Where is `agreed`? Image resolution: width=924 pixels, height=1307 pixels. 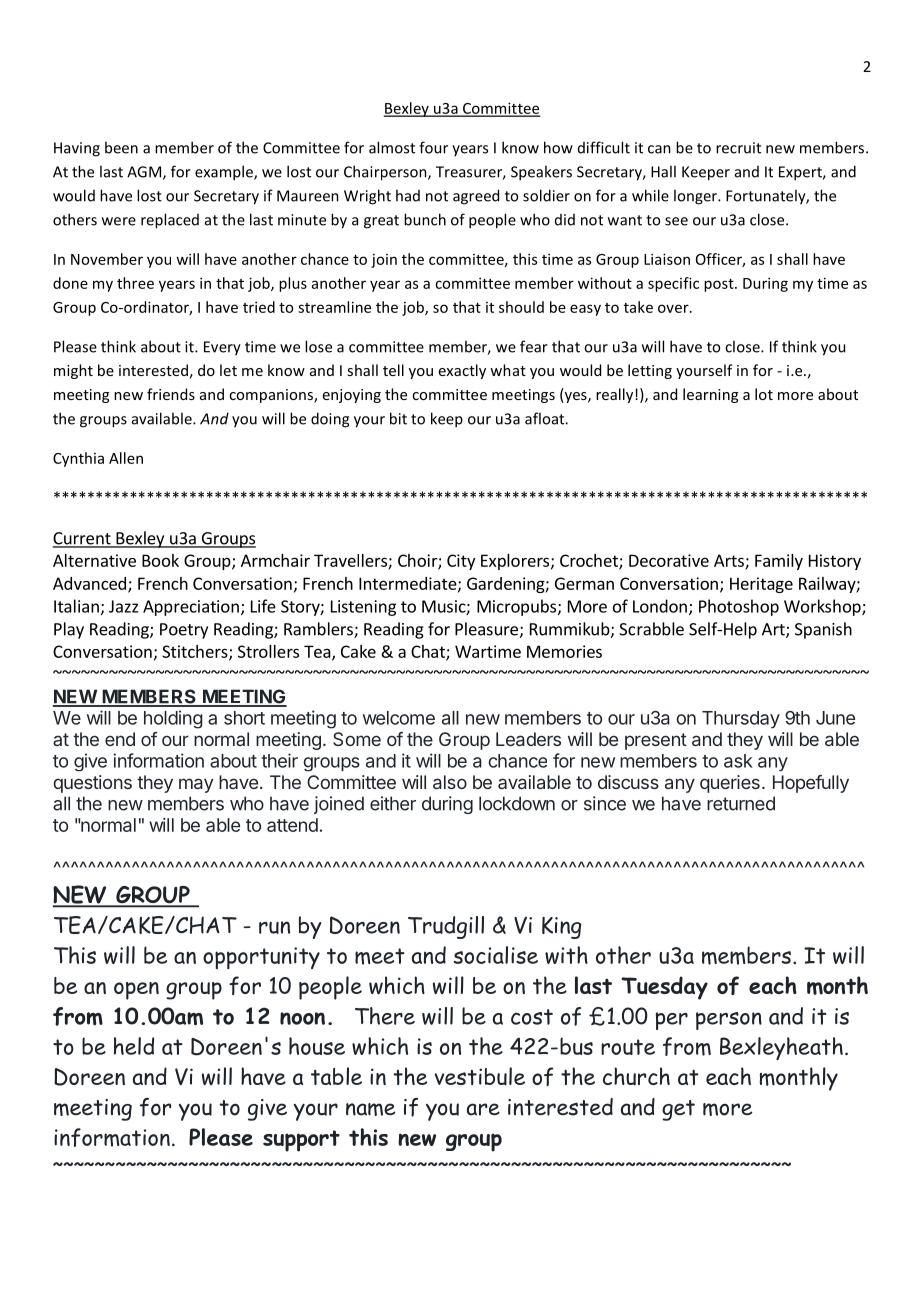 agreed is located at coordinates (476, 197).
